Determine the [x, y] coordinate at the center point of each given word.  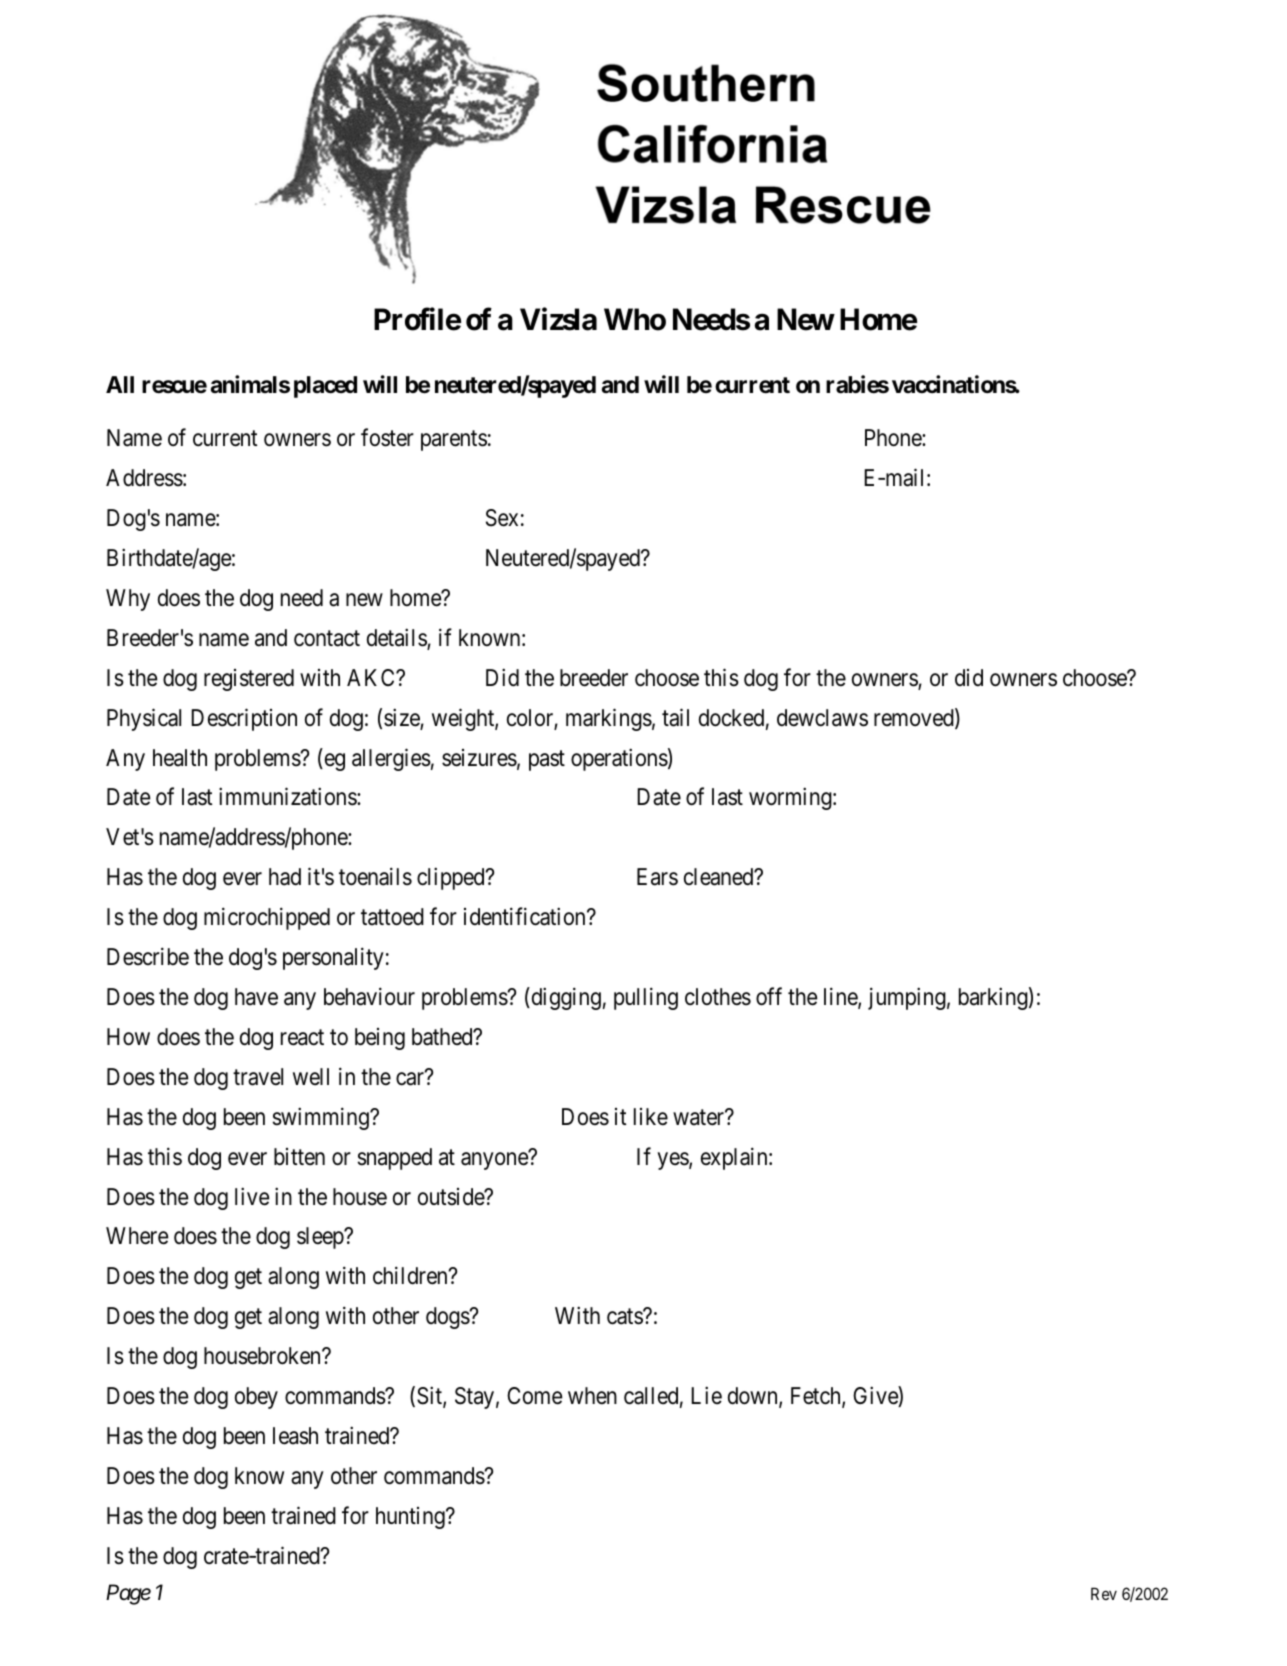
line [841, 997]
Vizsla [558, 319]
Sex [502, 518]
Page [128, 1594]
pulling [646, 998]
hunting [411, 1518]
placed [325, 387]
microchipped [267, 919]
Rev [1104, 1593]
